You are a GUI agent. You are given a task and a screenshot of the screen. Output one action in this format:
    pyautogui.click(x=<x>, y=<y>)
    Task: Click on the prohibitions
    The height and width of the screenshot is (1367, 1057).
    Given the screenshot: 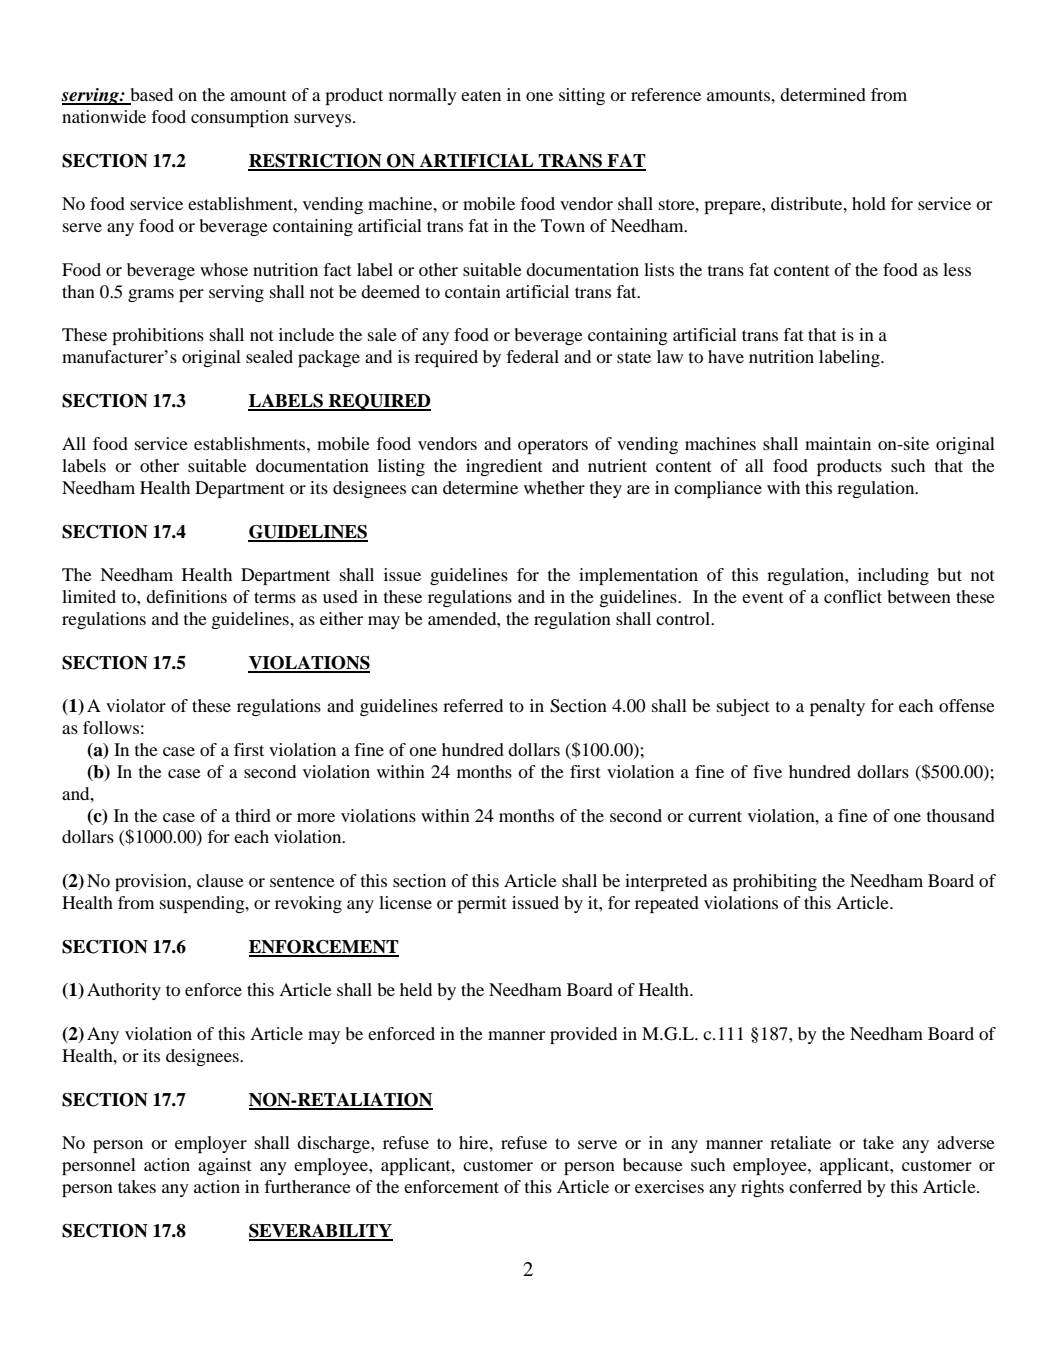 What is the action you would take?
    pyautogui.click(x=158, y=336)
